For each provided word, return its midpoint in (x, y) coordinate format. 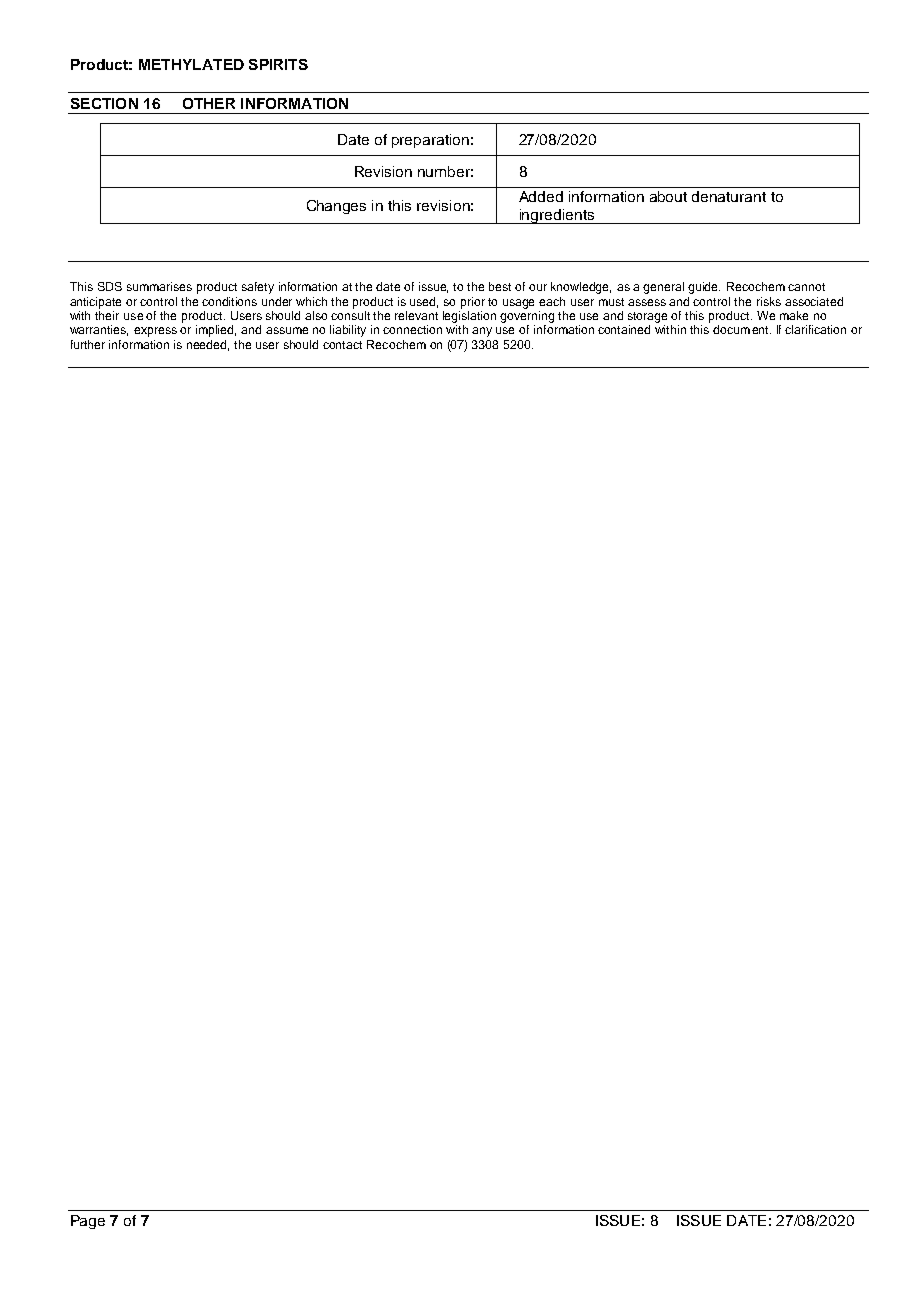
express (155, 332)
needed (208, 345)
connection (412, 329)
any (482, 332)
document (742, 329)
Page (88, 1222)
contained (624, 329)
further (88, 344)
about (668, 196)
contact (342, 345)
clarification (815, 329)
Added (541, 196)
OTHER (209, 103)
